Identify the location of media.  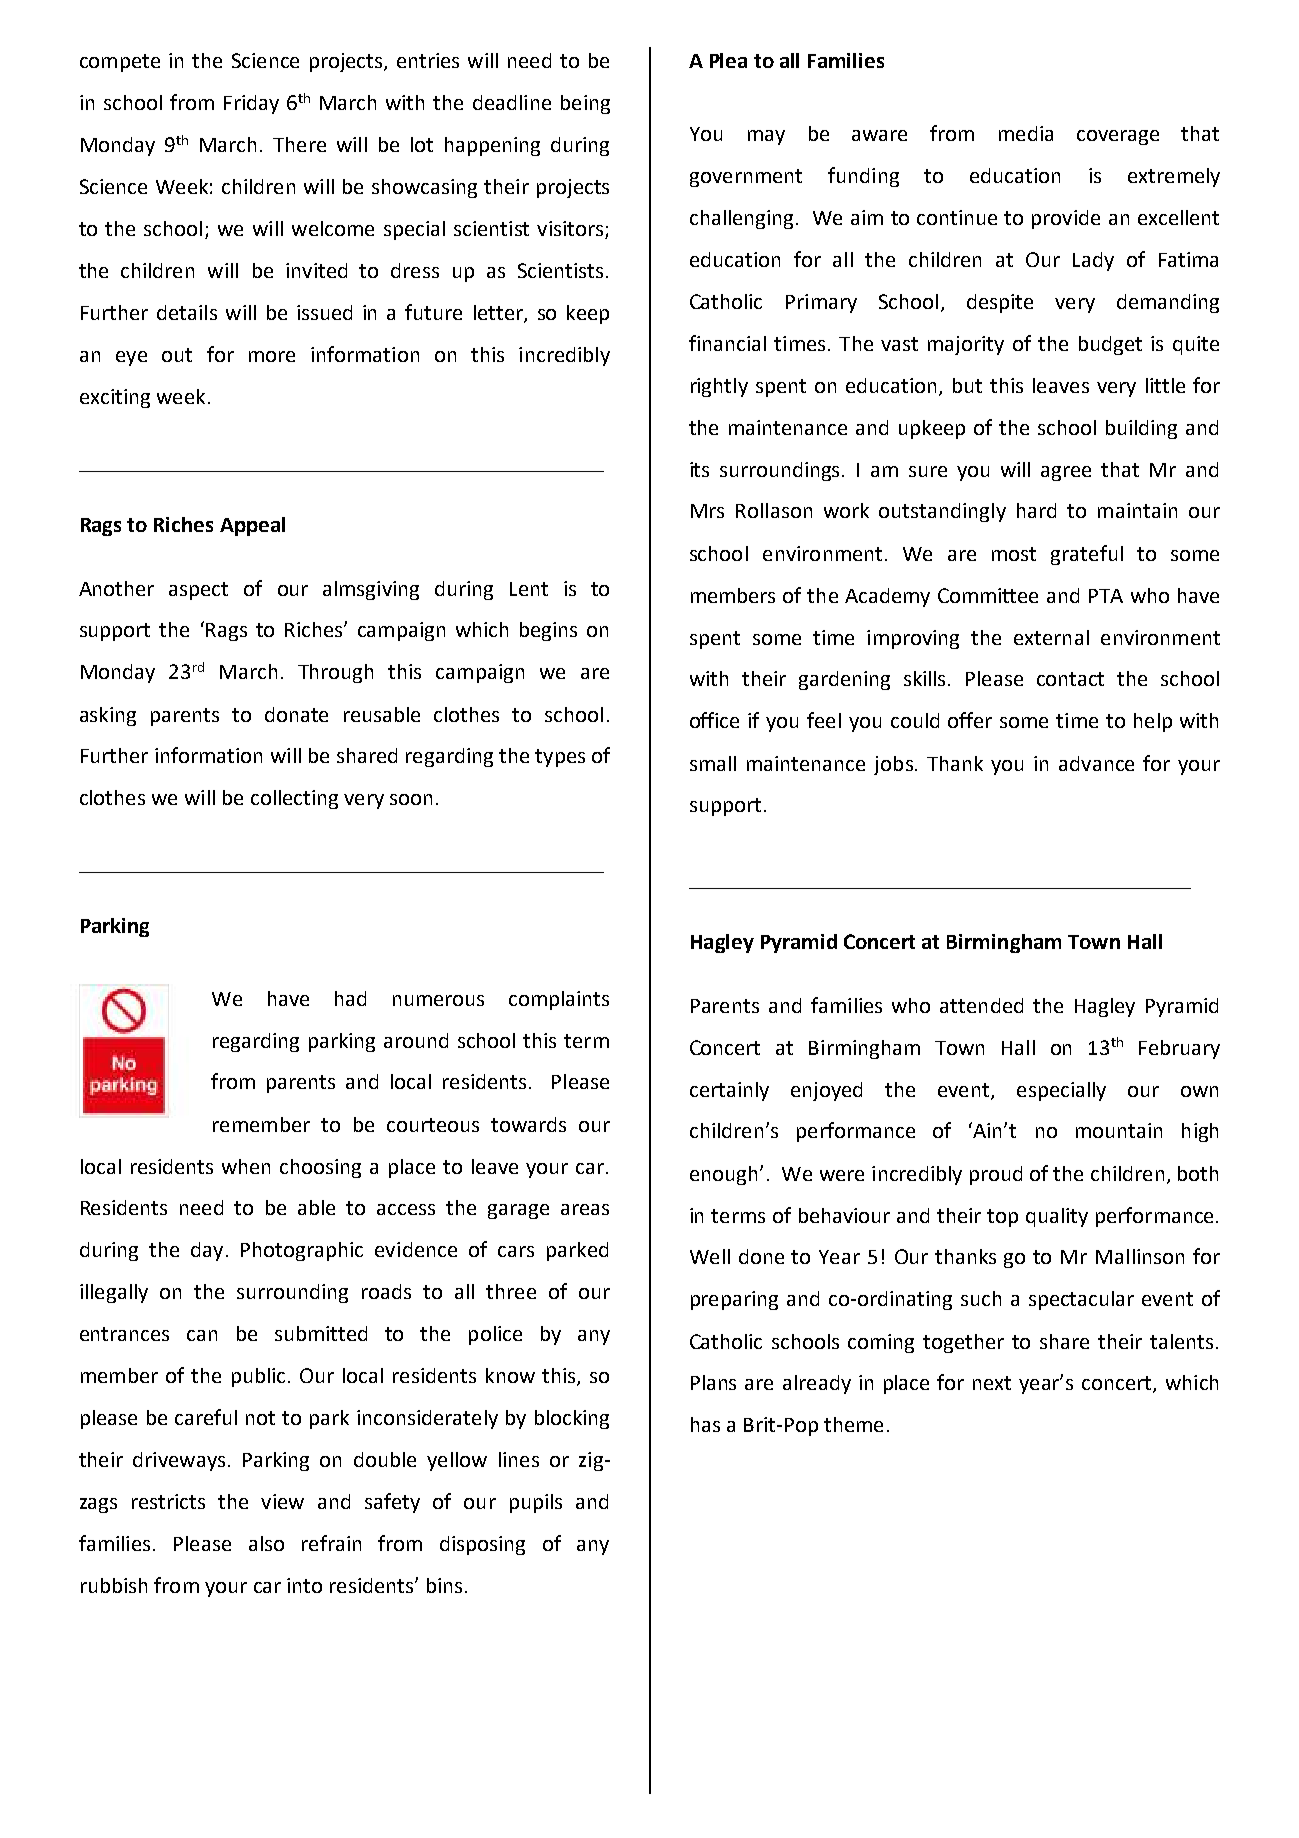
(1026, 133).
